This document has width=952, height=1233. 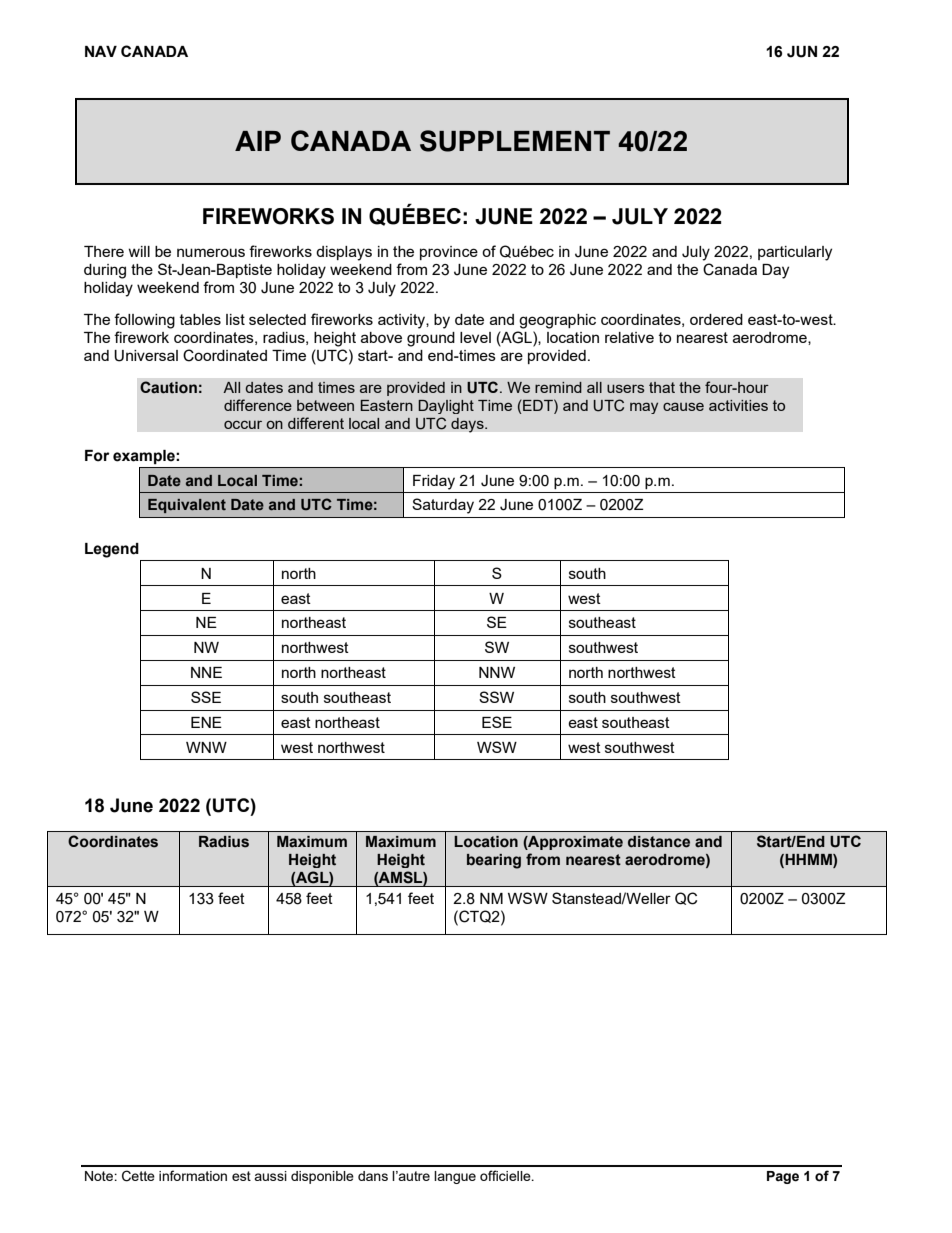 I want to click on ENE, so click(x=206, y=722).
